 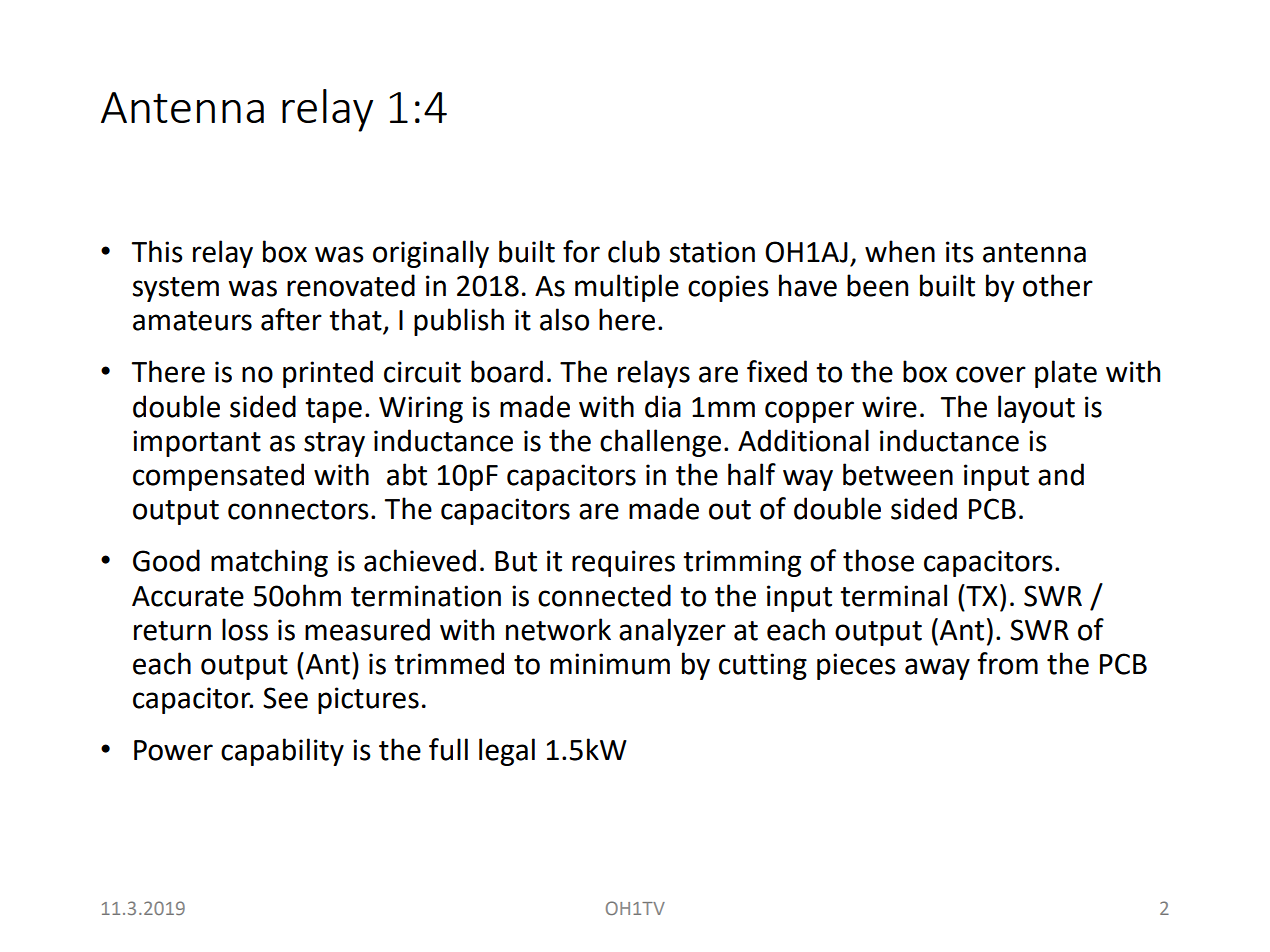 I want to click on dia, so click(x=663, y=406).
